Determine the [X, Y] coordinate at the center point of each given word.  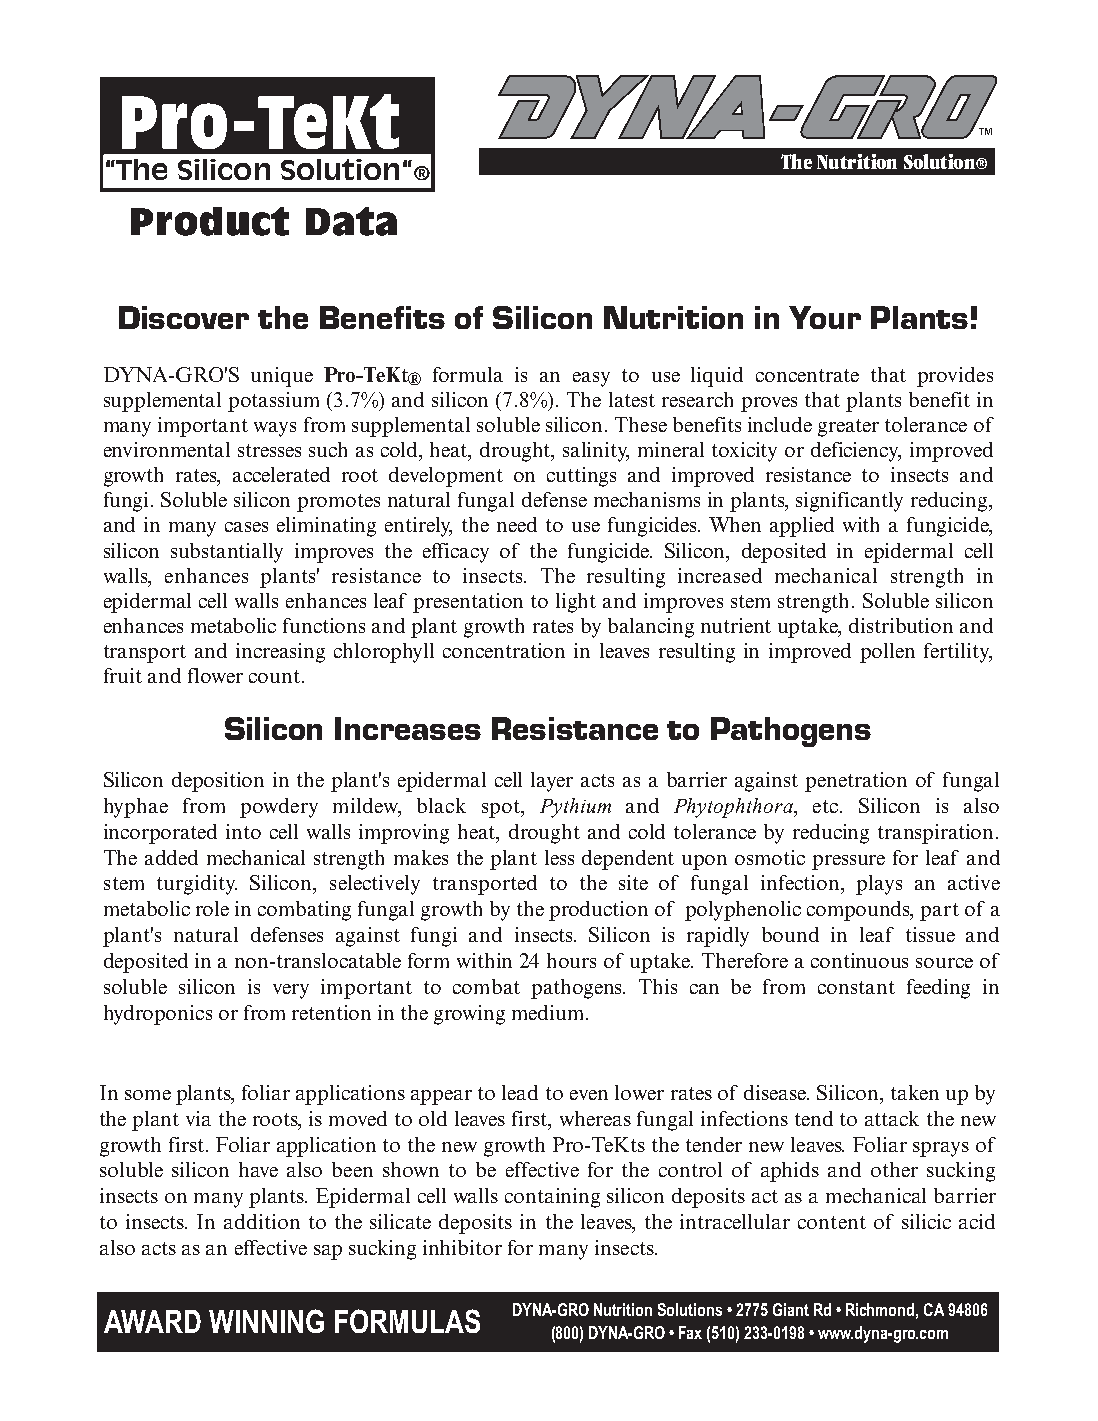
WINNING [266, 1321]
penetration [856, 782]
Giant [791, 1309]
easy [591, 379]
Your [825, 317]
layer [552, 782]
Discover [184, 317]
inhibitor [462, 1247]
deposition [218, 782]
